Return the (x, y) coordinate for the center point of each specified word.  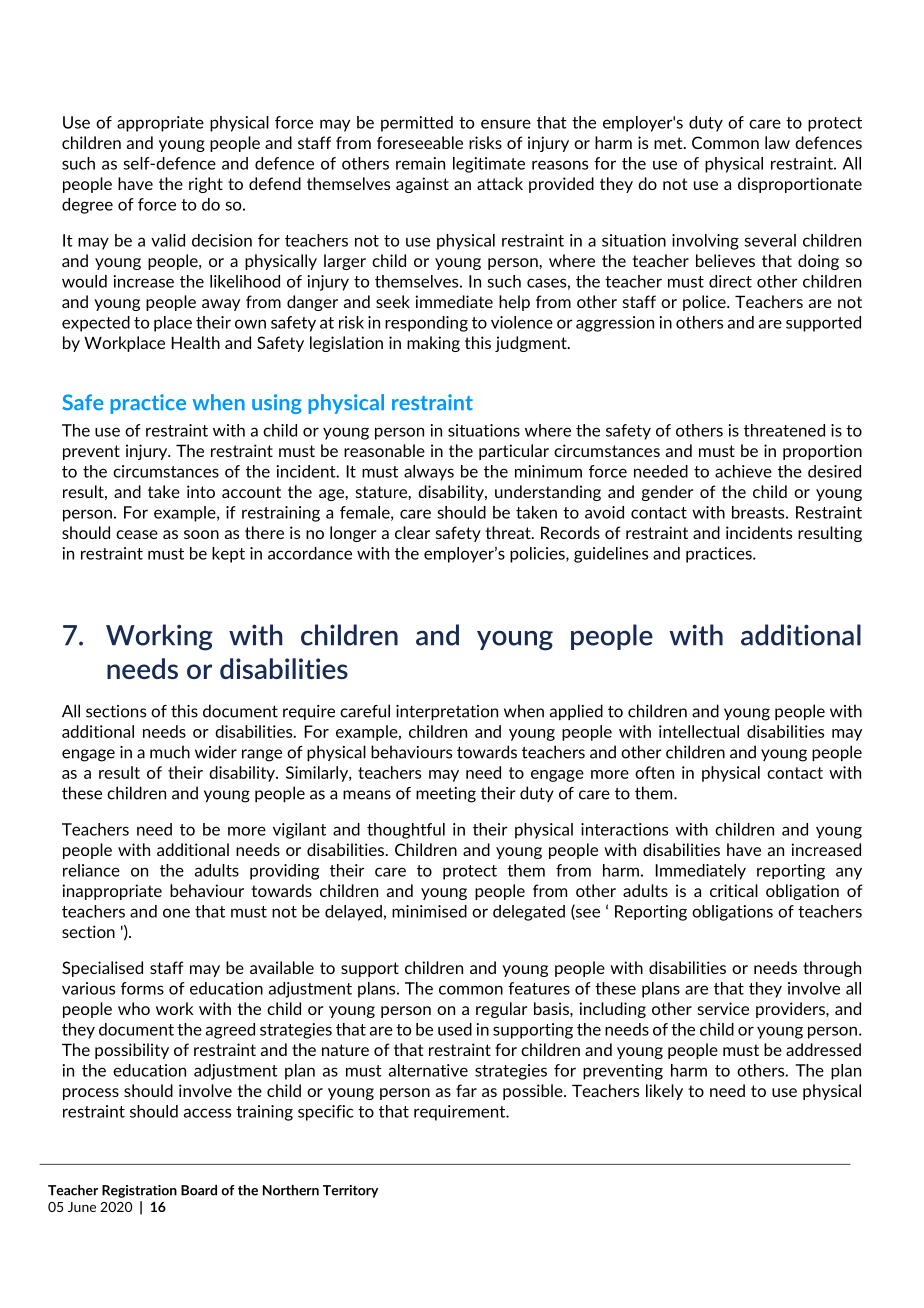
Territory (350, 1191)
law (777, 142)
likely (664, 1092)
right (206, 185)
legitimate (489, 165)
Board (199, 1190)
